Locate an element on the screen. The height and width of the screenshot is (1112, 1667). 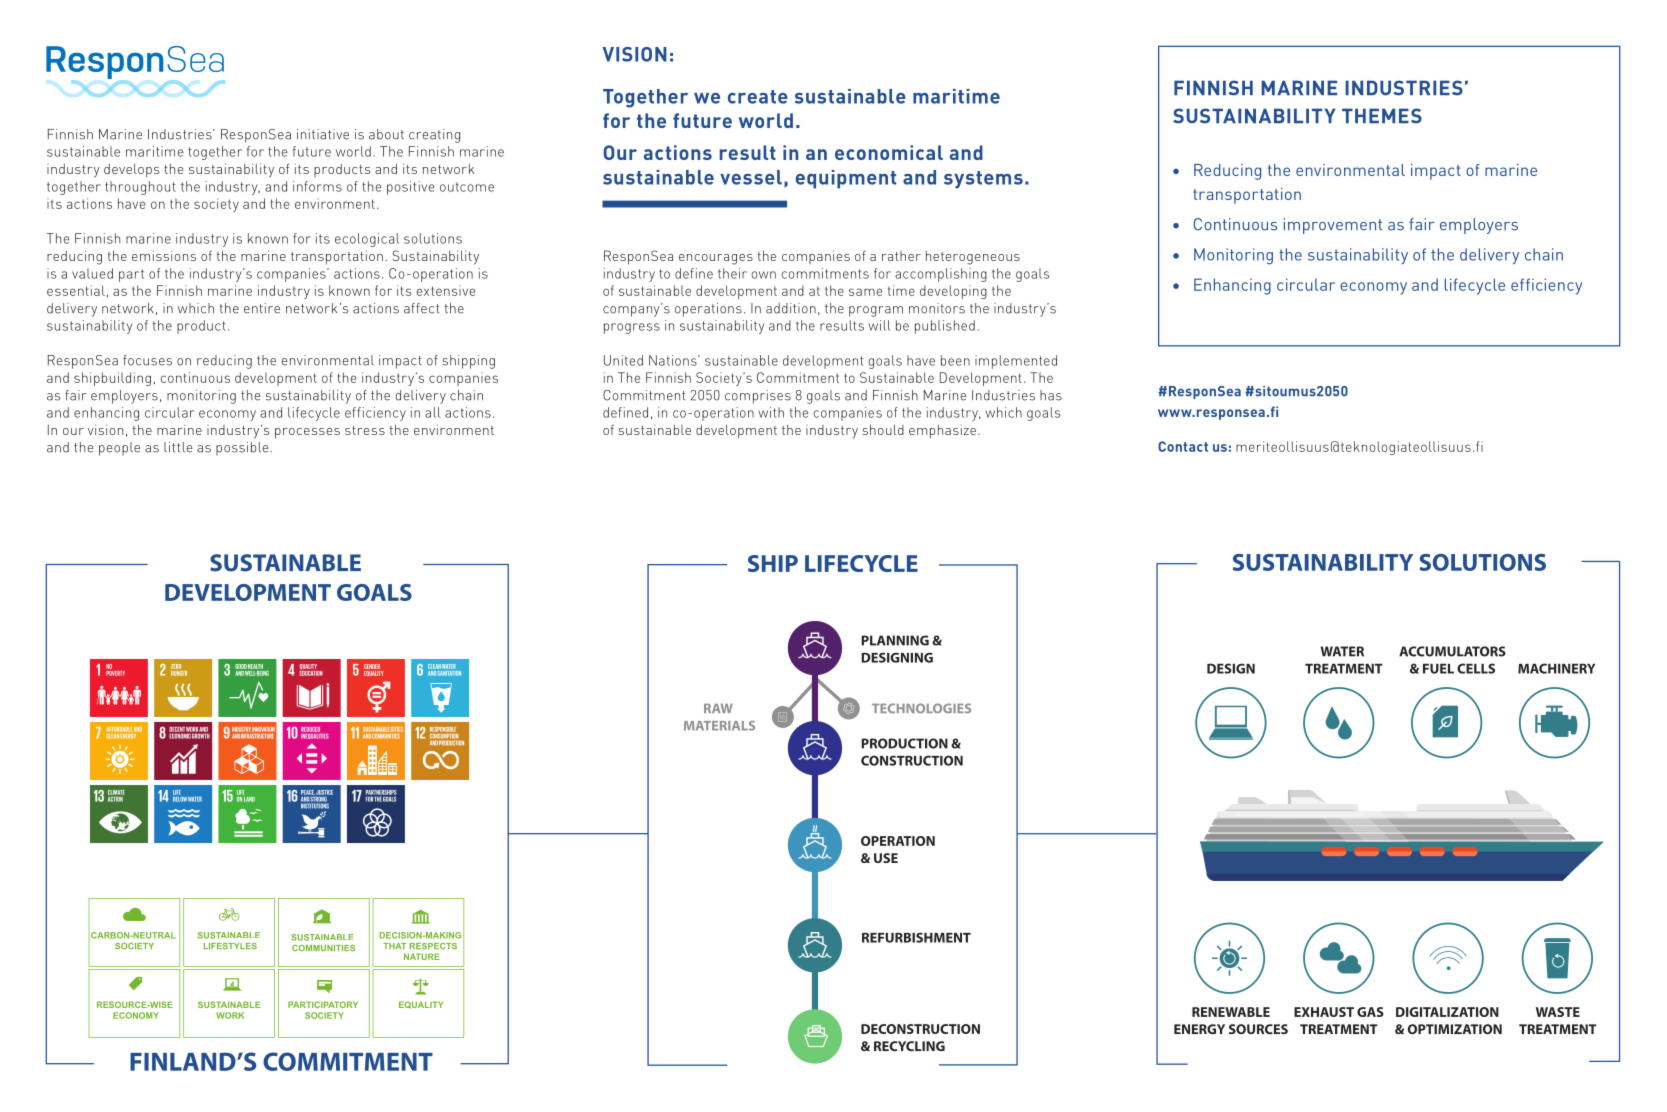
THEMES is located at coordinates (1382, 116).
